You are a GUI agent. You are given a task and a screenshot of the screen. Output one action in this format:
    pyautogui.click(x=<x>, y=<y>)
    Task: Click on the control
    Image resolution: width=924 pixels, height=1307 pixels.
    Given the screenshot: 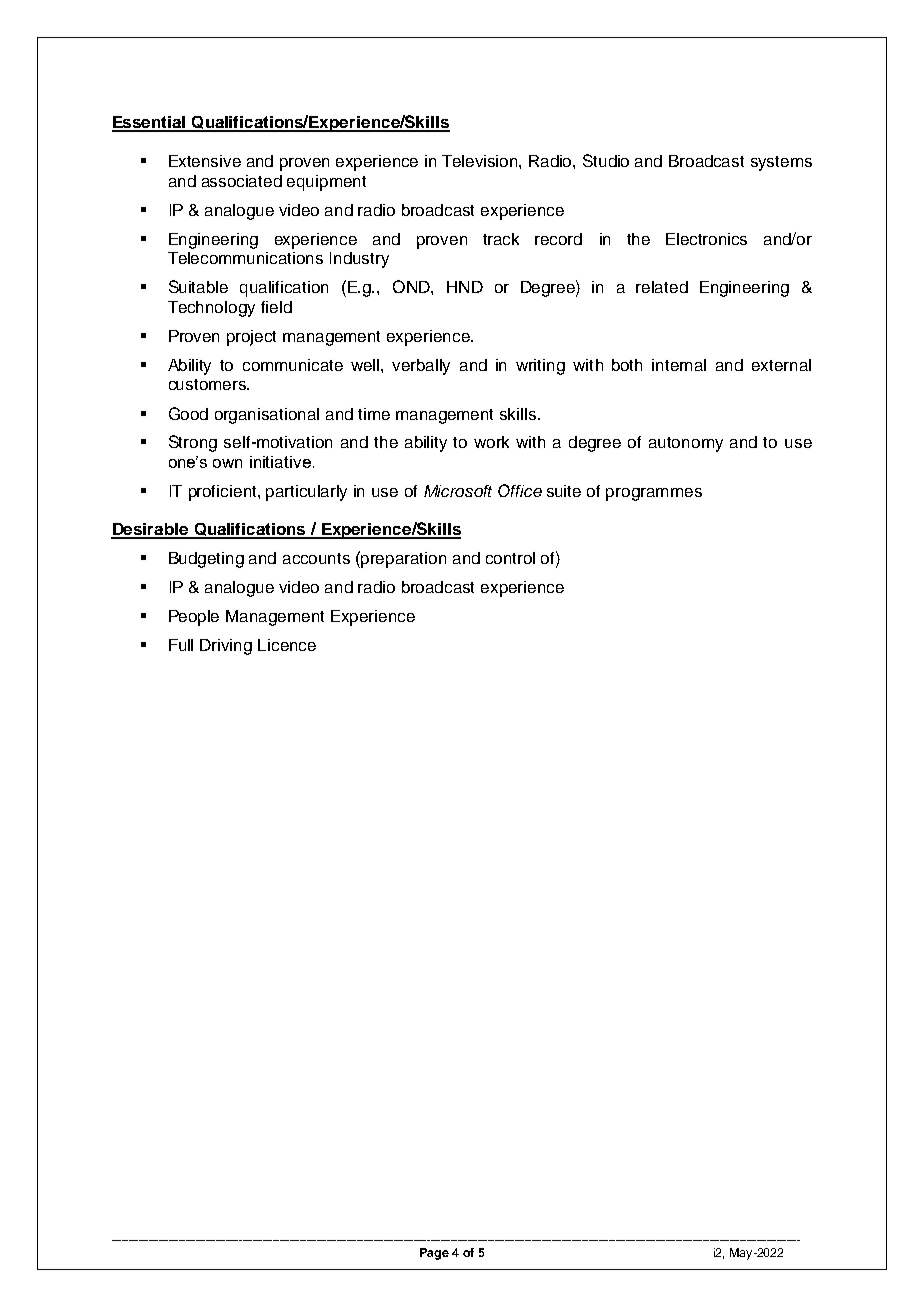 What is the action you would take?
    pyautogui.click(x=510, y=558)
